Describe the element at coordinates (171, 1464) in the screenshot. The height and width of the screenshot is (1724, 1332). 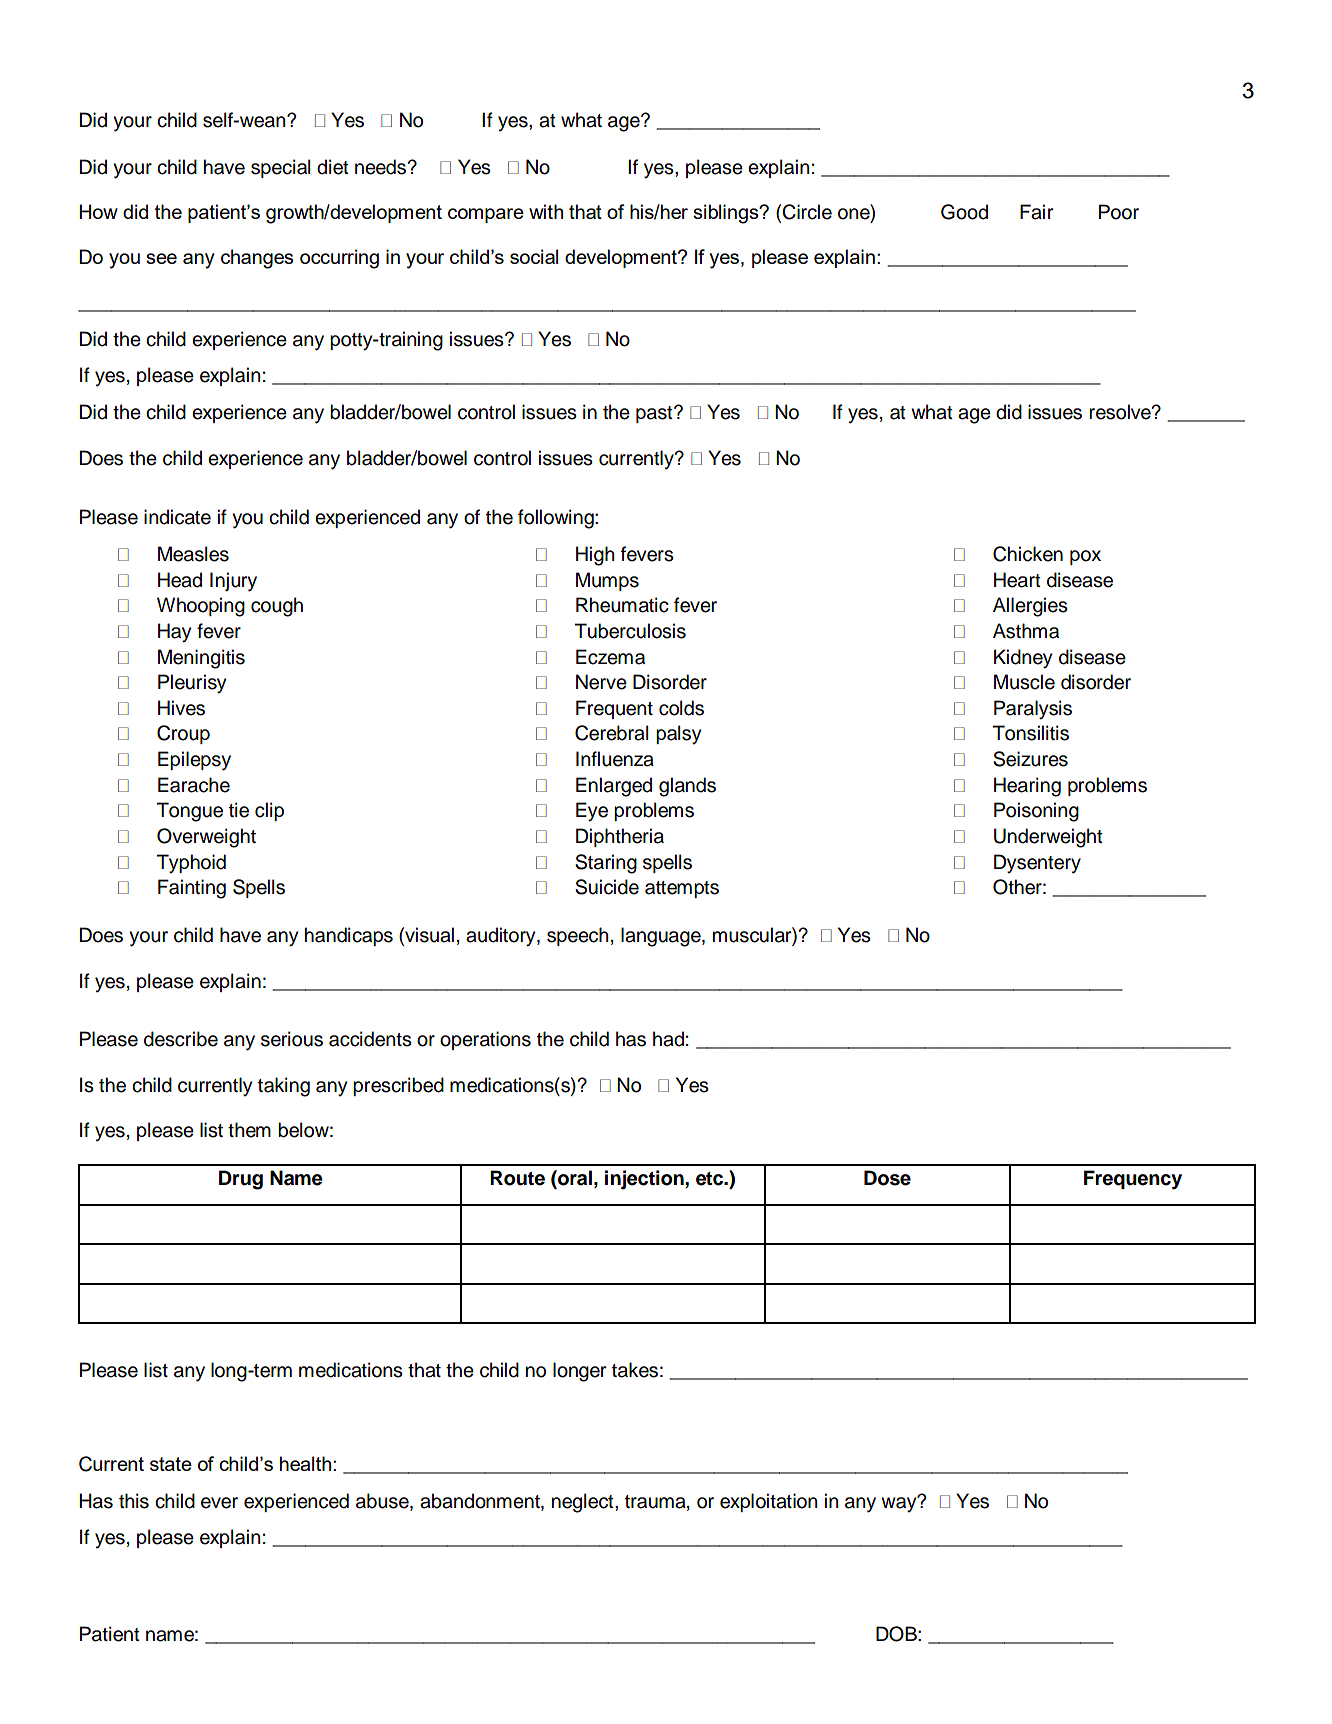
I see `state` at that location.
